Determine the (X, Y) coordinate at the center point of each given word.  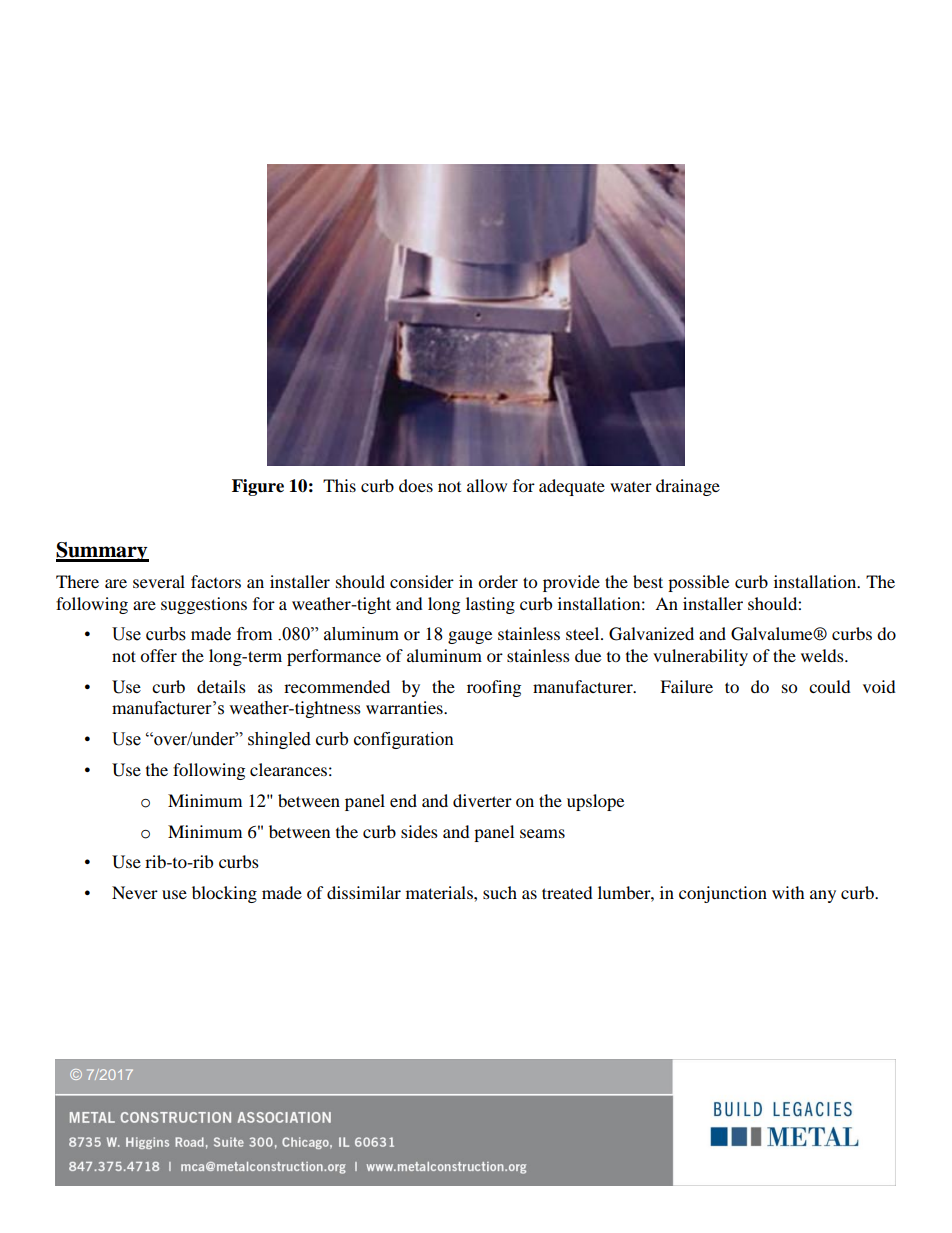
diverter (482, 800)
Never (135, 892)
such (500, 892)
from (254, 634)
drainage (688, 487)
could (830, 686)
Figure (258, 487)
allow (487, 485)
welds (823, 655)
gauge (470, 637)
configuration (404, 740)
